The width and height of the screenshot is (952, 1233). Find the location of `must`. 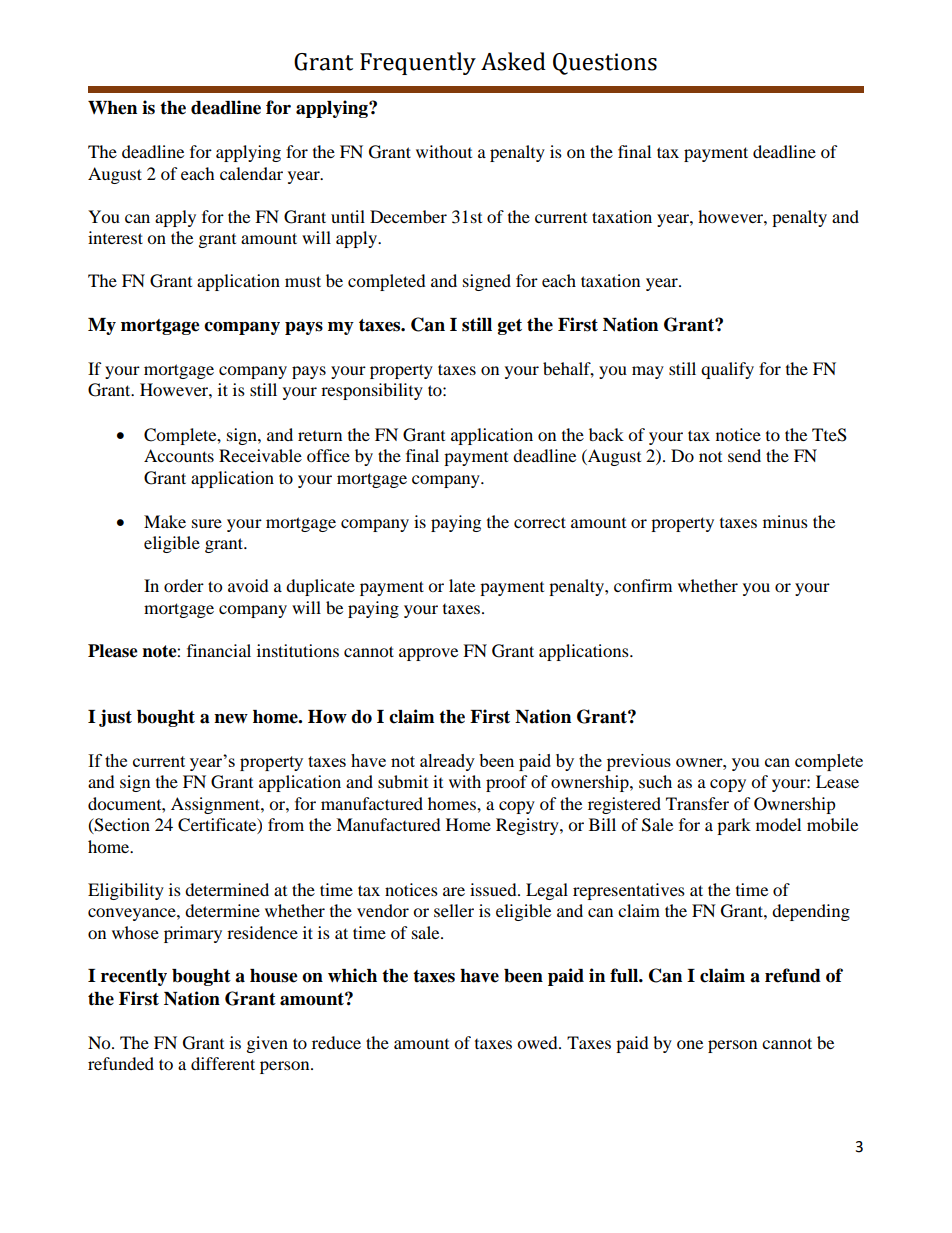

must is located at coordinates (303, 281).
